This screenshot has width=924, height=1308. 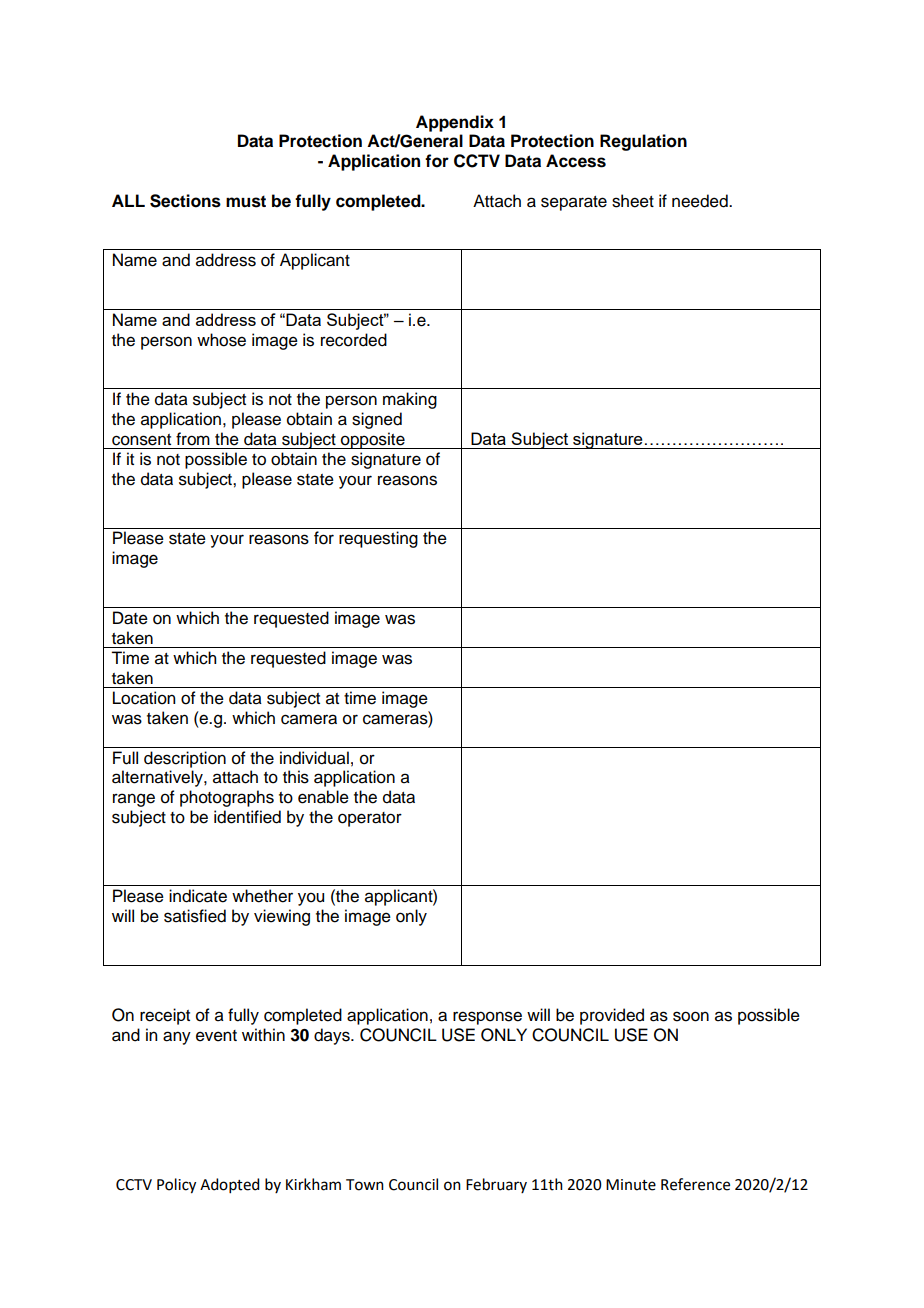 What do you see at coordinates (612, 1016) in the screenshot?
I see `provided` at bounding box center [612, 1016].
